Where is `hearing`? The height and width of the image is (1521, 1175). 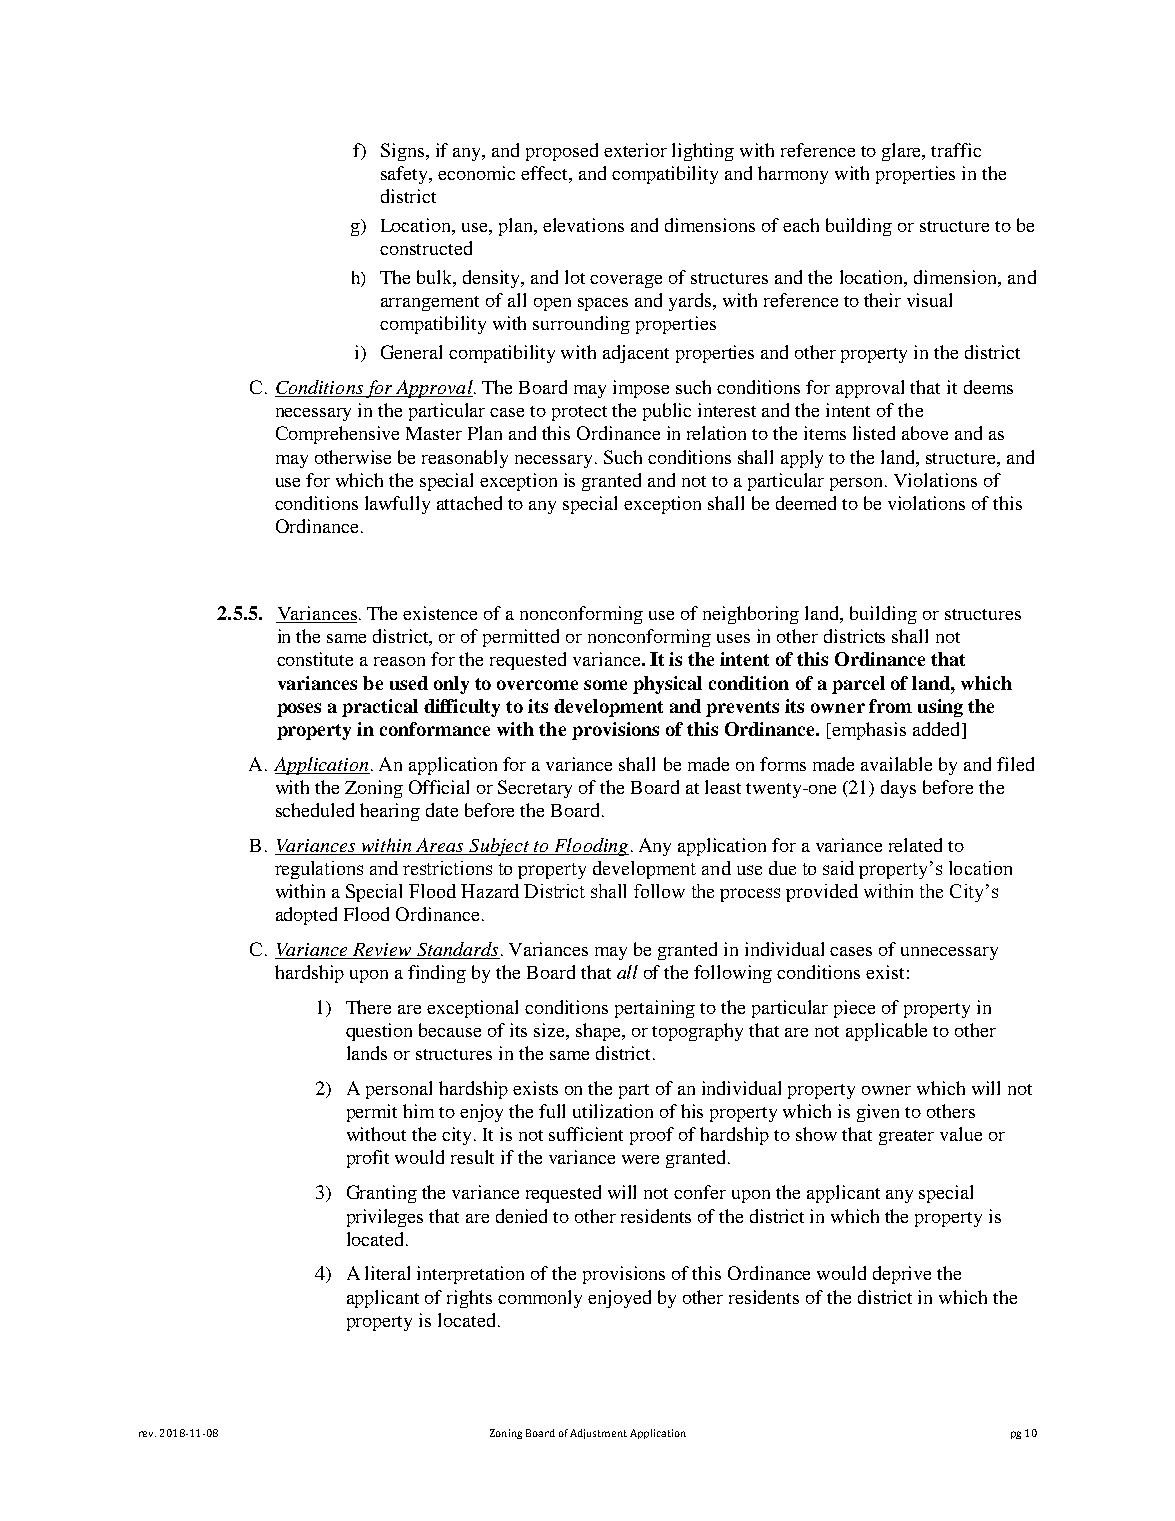
hearing is located at coordinates (390, 812).
